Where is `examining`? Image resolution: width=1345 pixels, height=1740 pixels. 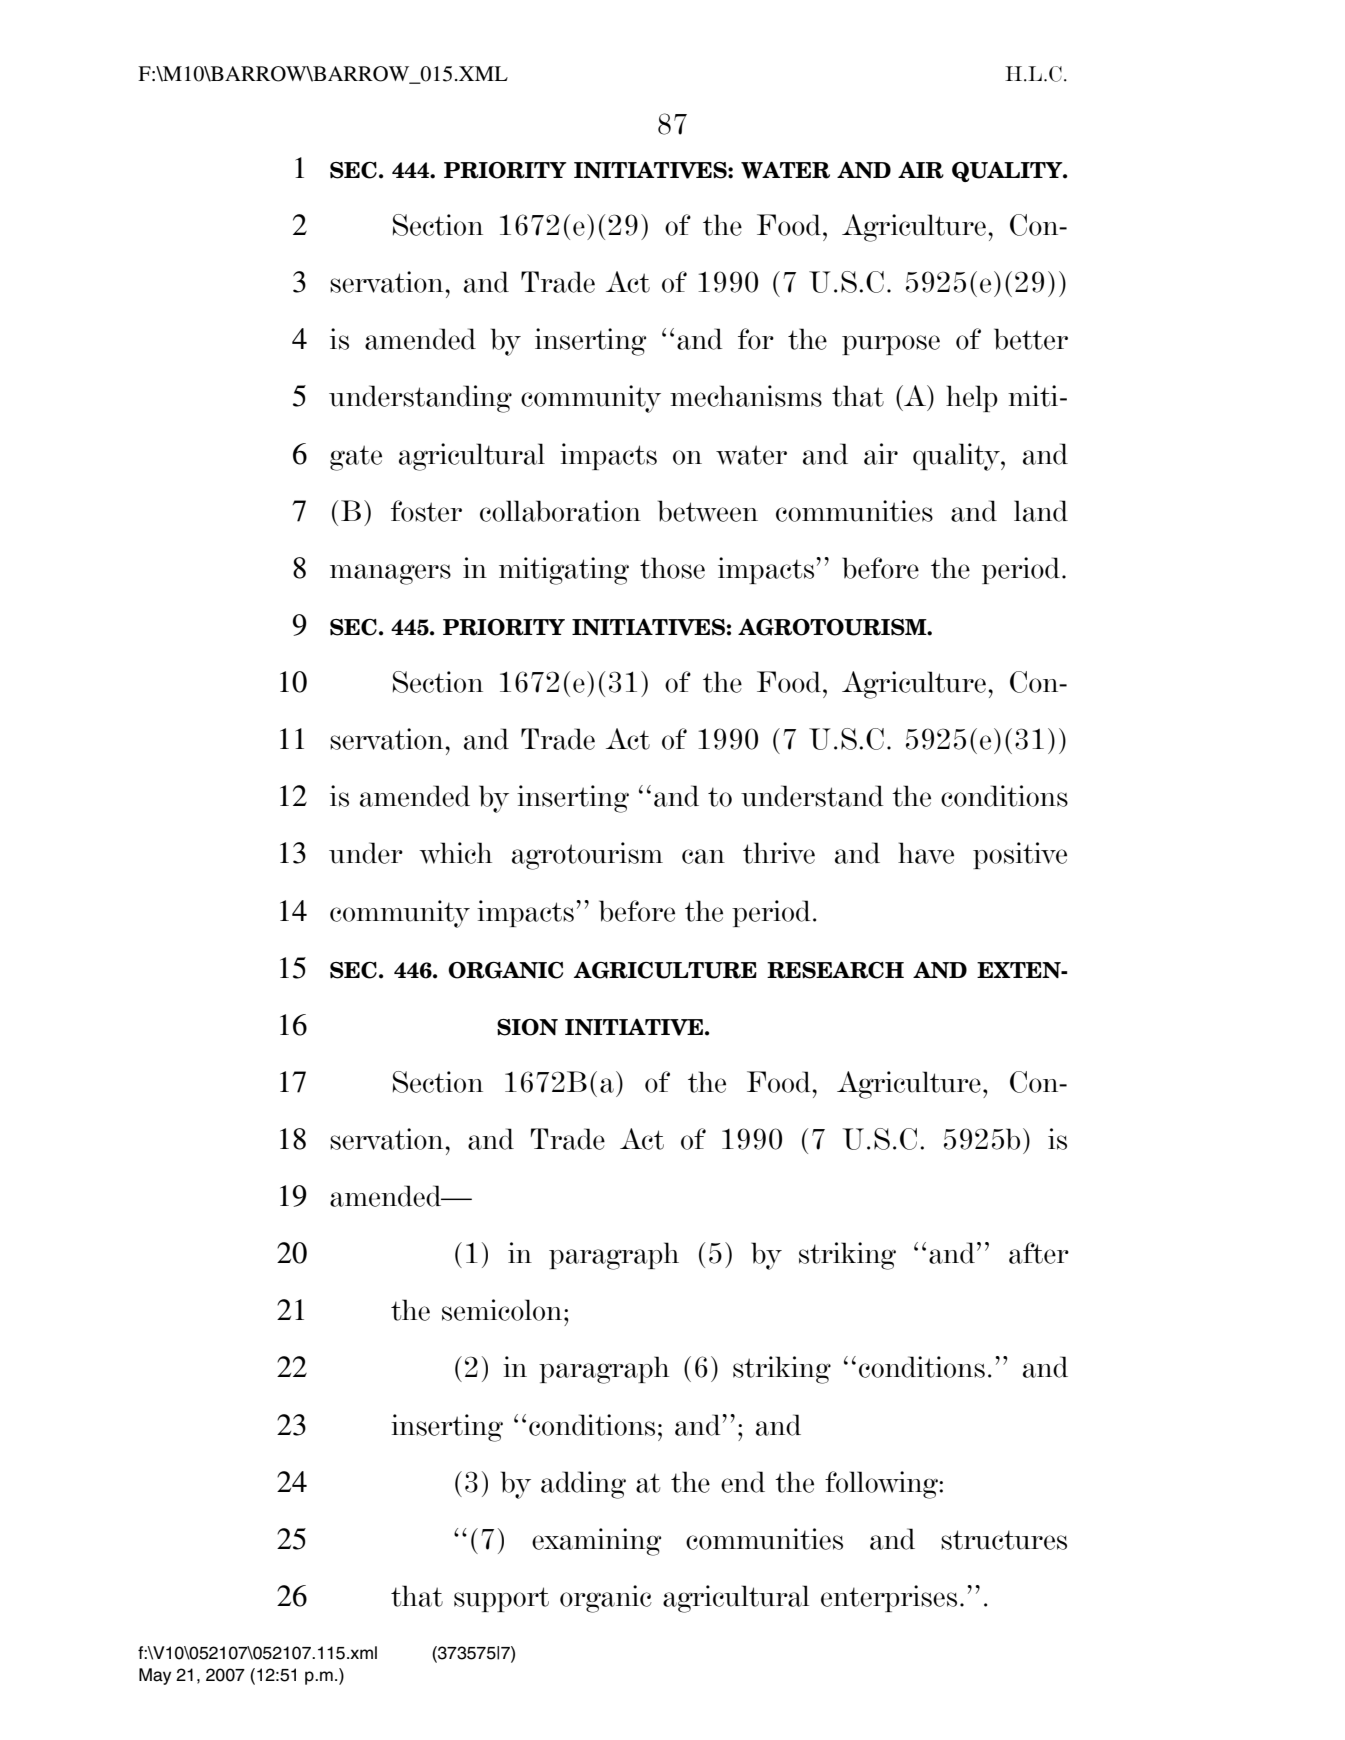 examining is located at coordinates (596, 1542).
